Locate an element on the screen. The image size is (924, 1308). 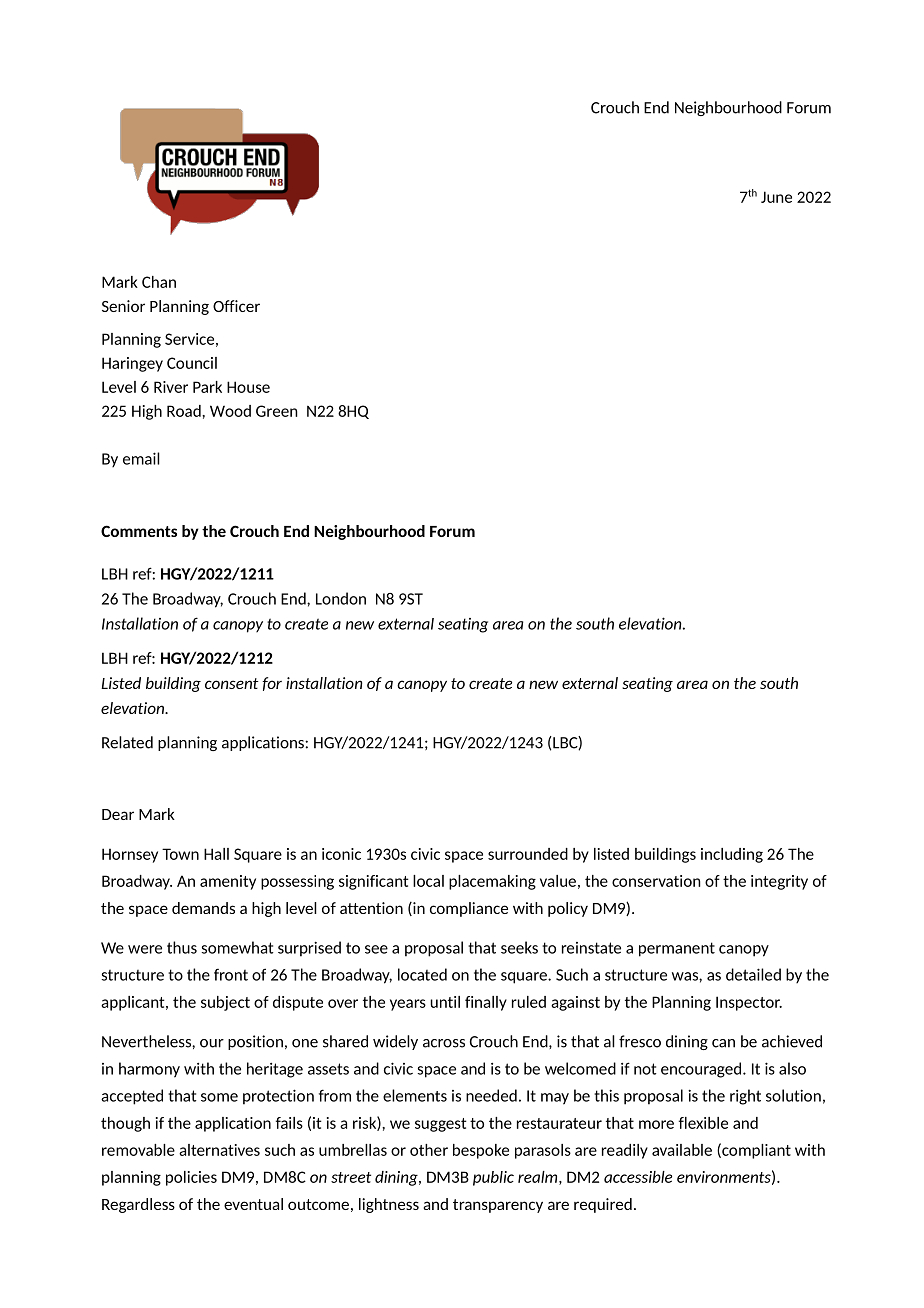
Hall is located at coordinates (216, 854).
